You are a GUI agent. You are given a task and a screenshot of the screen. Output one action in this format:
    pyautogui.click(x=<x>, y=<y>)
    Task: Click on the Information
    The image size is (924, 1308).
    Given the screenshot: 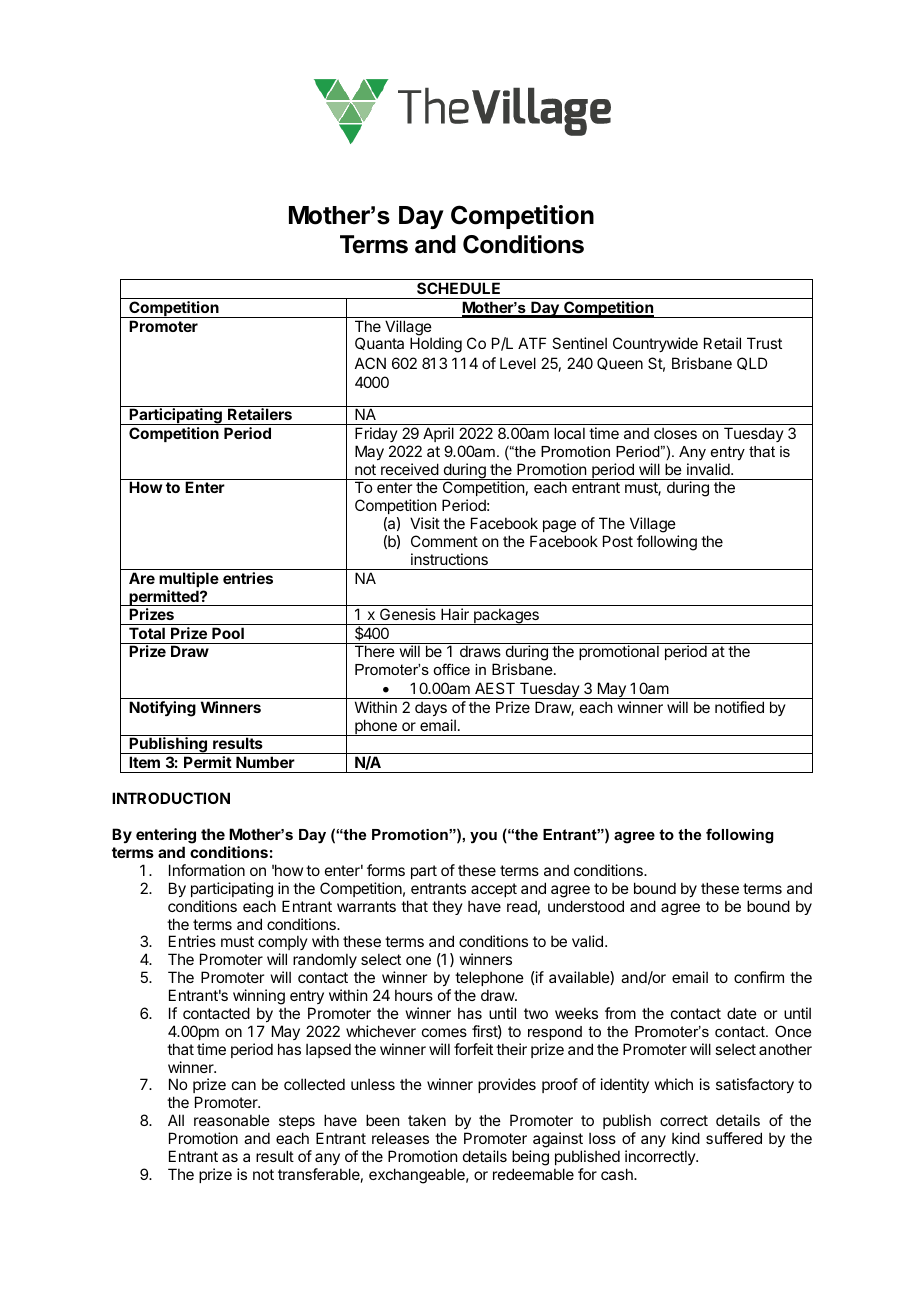 What is the action you would take?
    pyautogui.click(x=207, y=870)
